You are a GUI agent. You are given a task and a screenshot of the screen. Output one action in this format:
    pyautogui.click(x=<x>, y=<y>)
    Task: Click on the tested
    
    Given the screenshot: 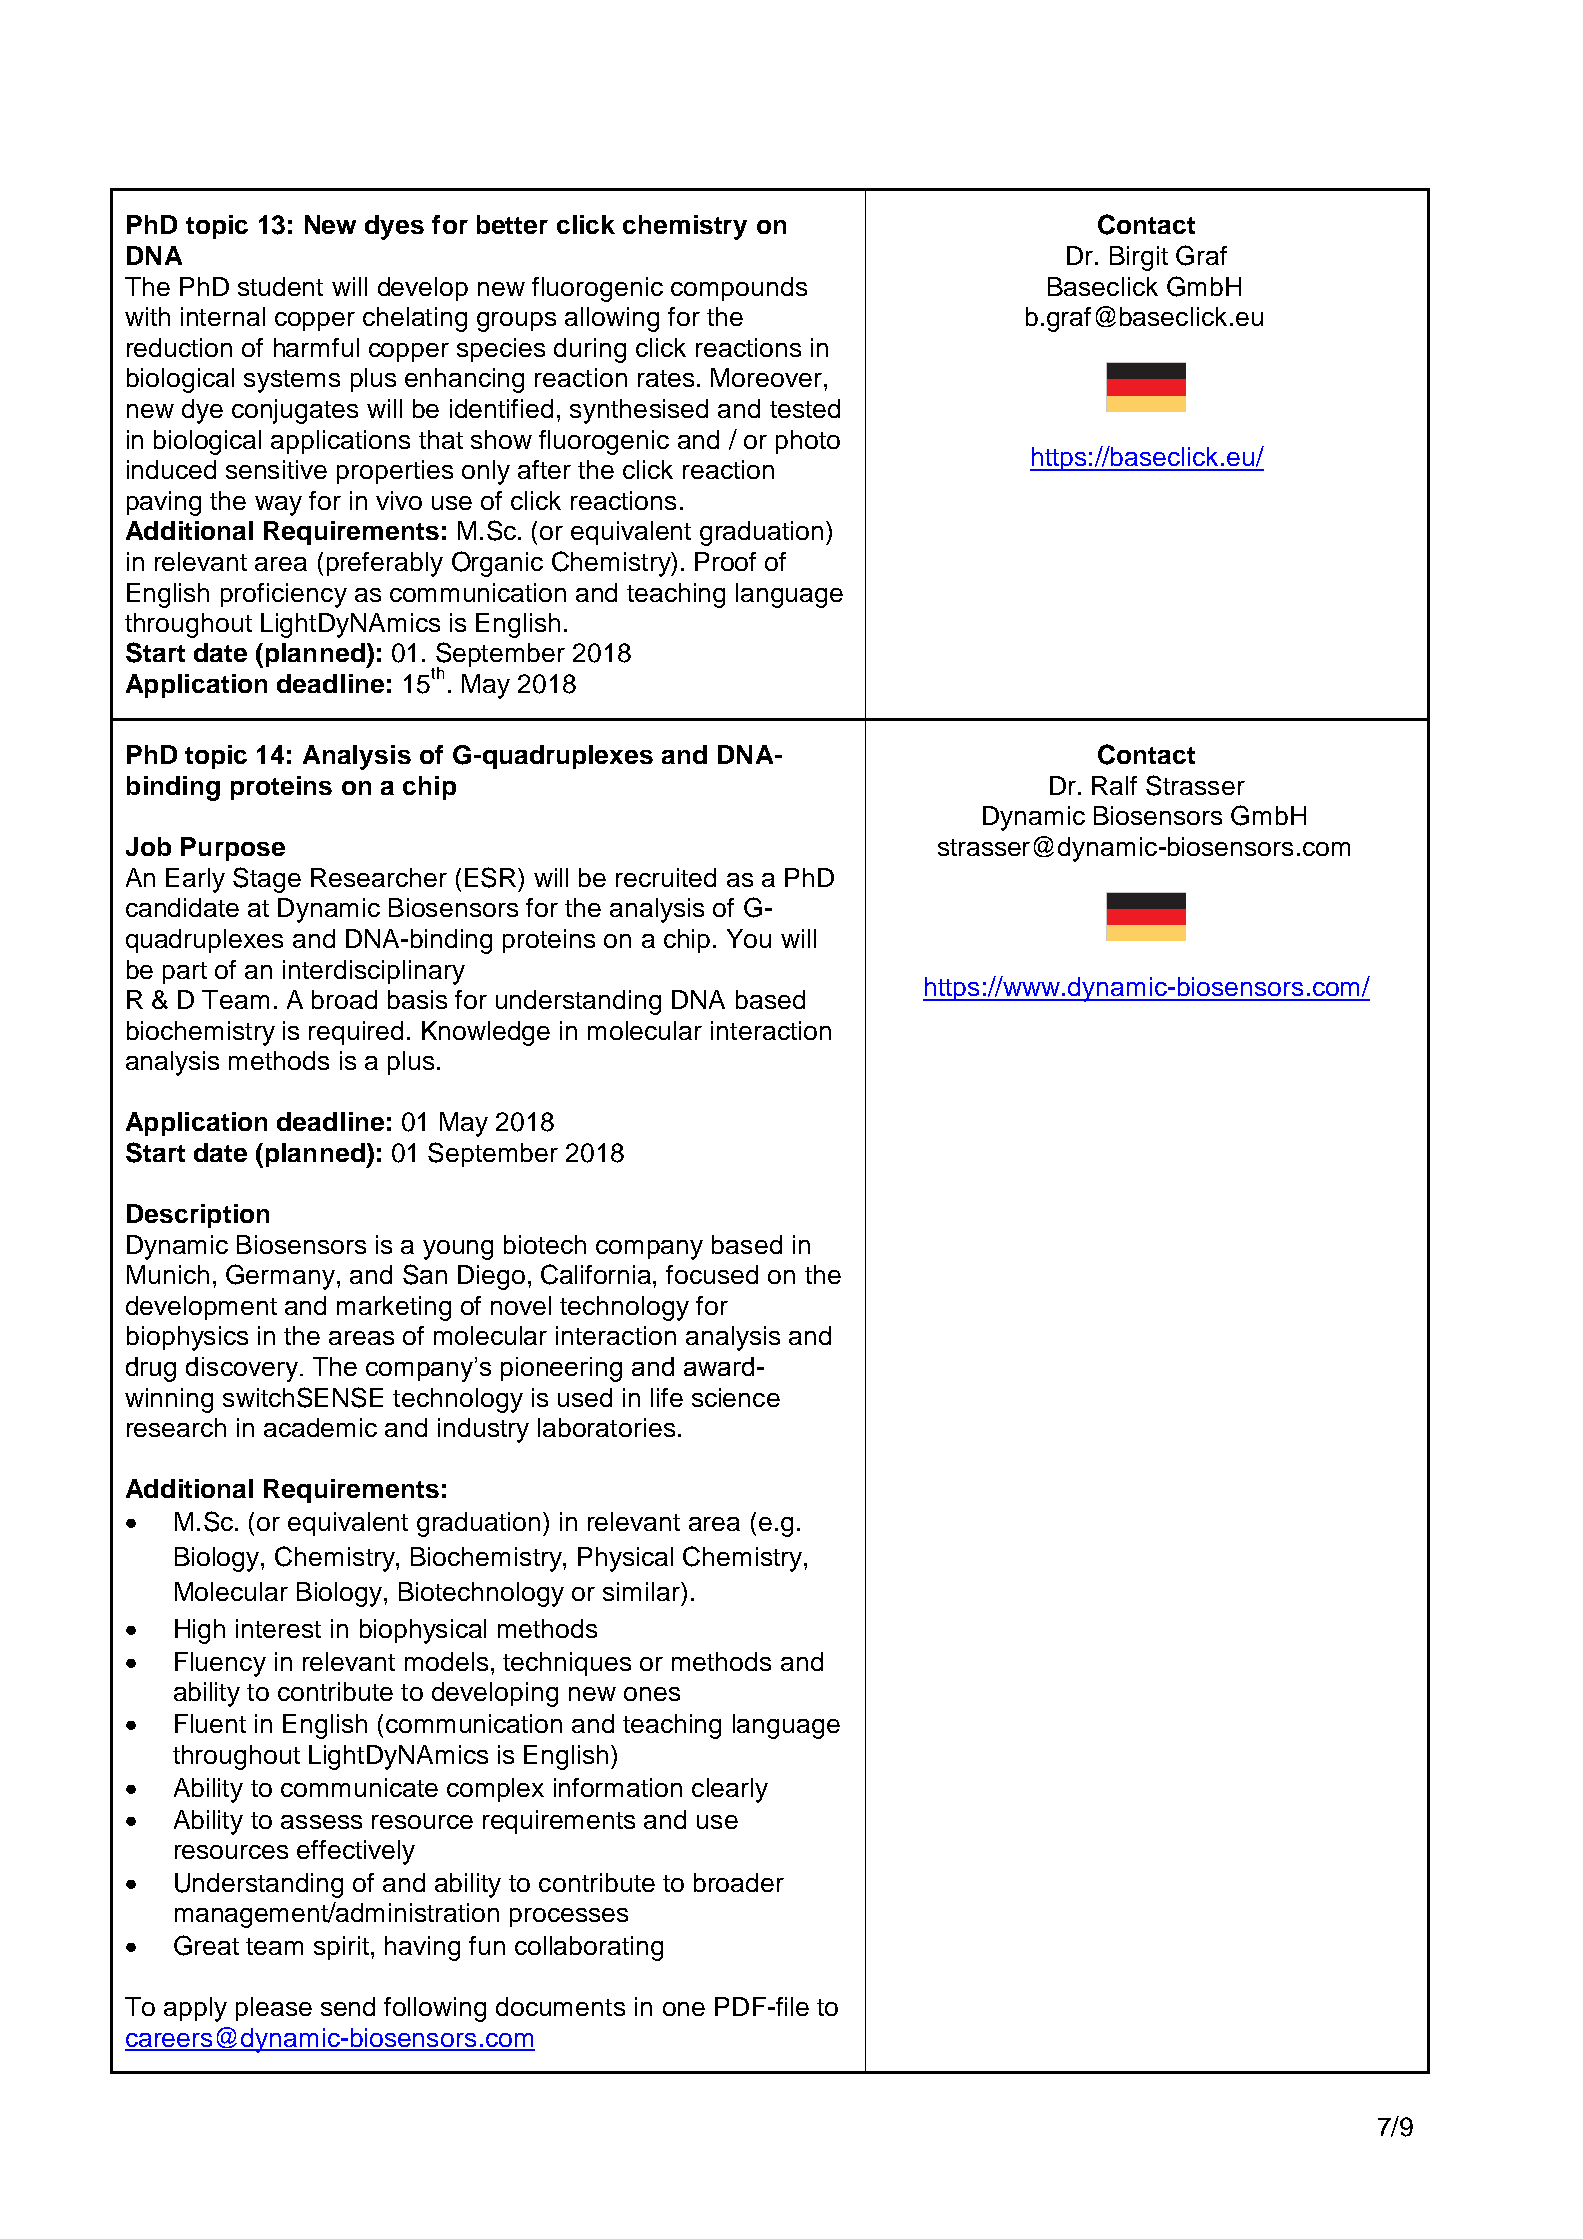 What is the action you would take?
    pyautogui.click(x=805, y=408)
